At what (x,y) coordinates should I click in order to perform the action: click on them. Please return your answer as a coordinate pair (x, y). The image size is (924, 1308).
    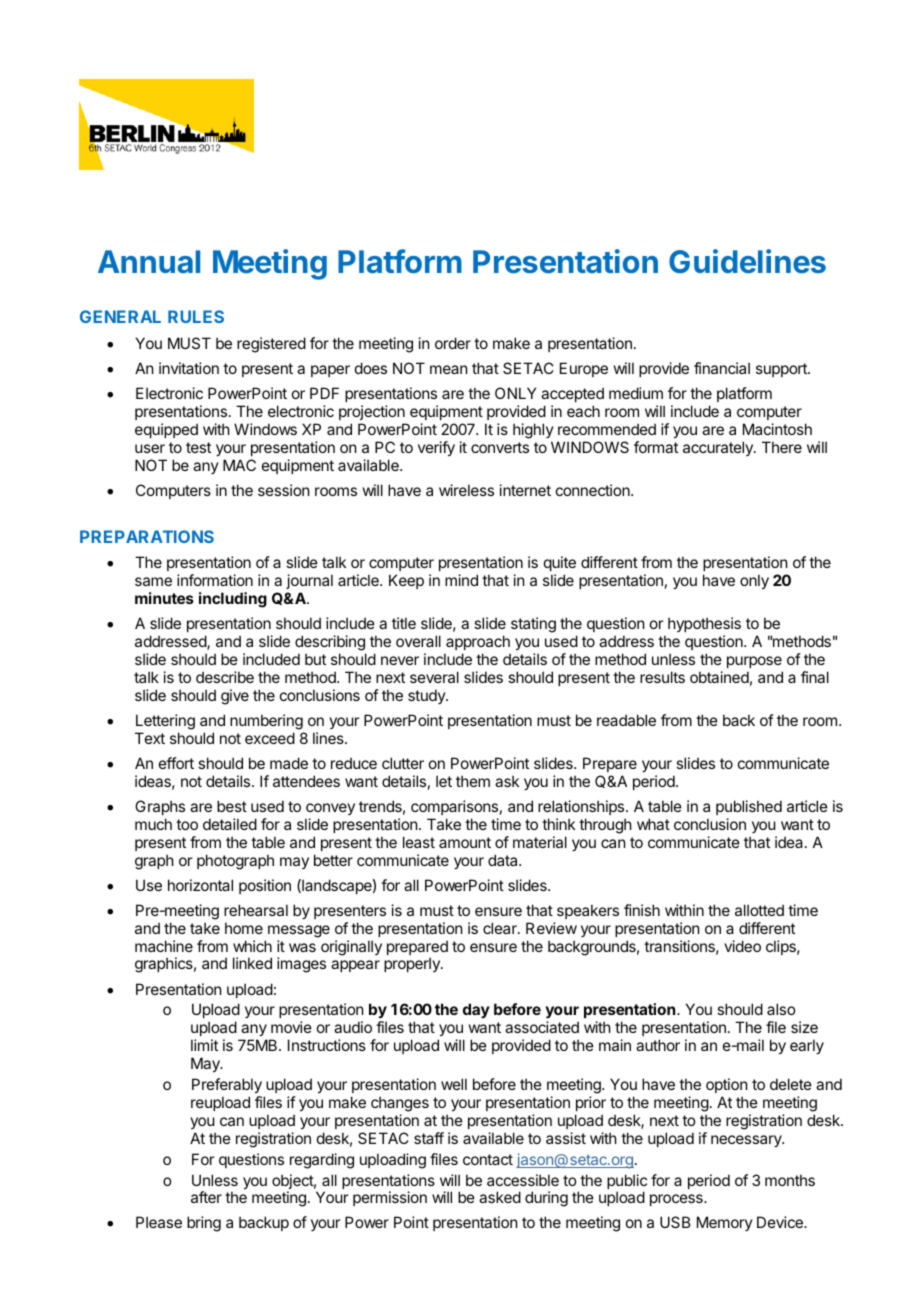
    Looking at the image, I should click on (473, 781).
